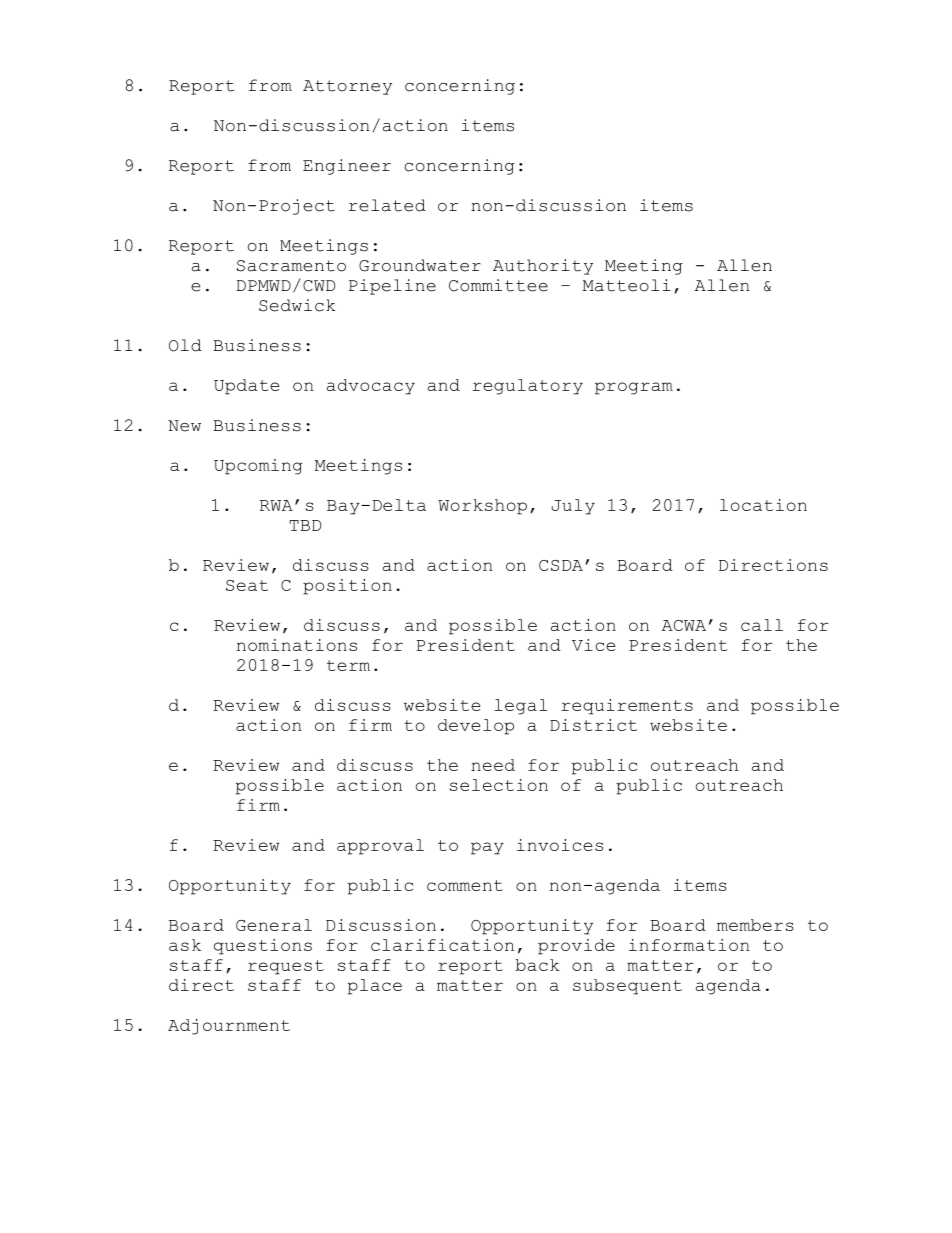 Image resolution: width=952 pixels, height=1233 pixels. Describe the element at coordinates (347, 87) in the document. I see `Attorney` at that location.
